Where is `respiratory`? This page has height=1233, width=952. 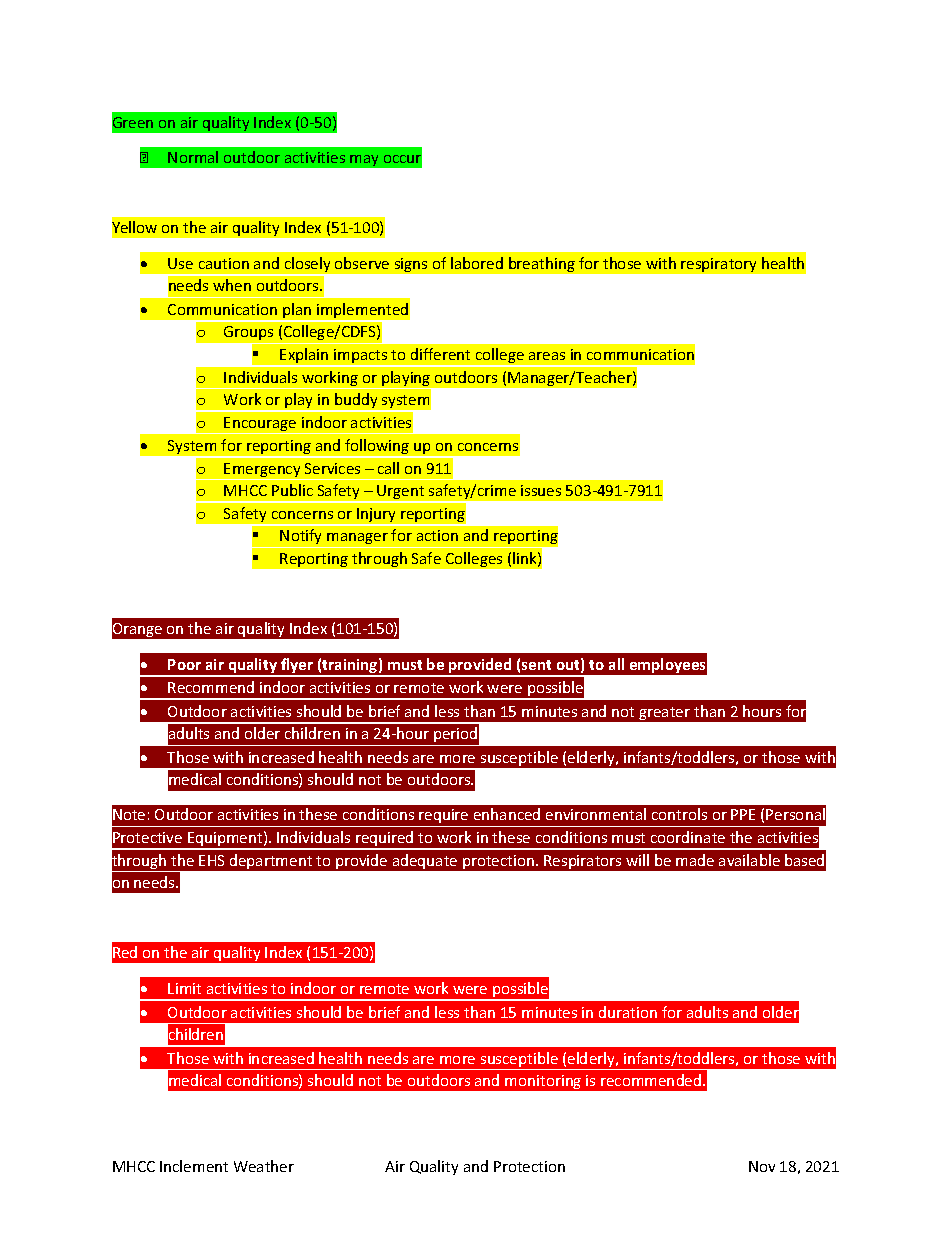
respiratory is located at coordinates (718, 265).
